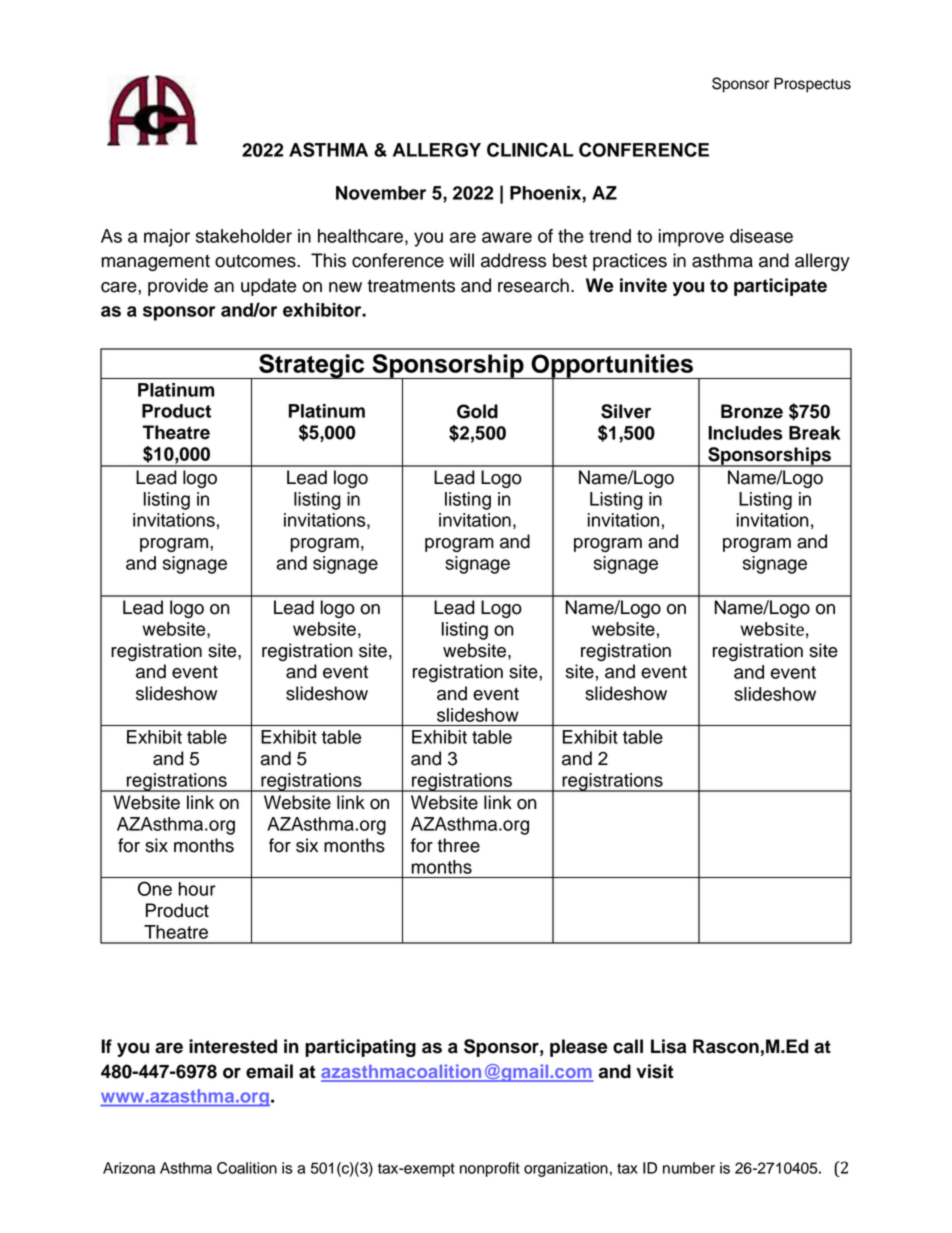  What do you see at coordinates (477, 411) in the screenshot?
I see `Gold` at bounding box center [477, 411].
